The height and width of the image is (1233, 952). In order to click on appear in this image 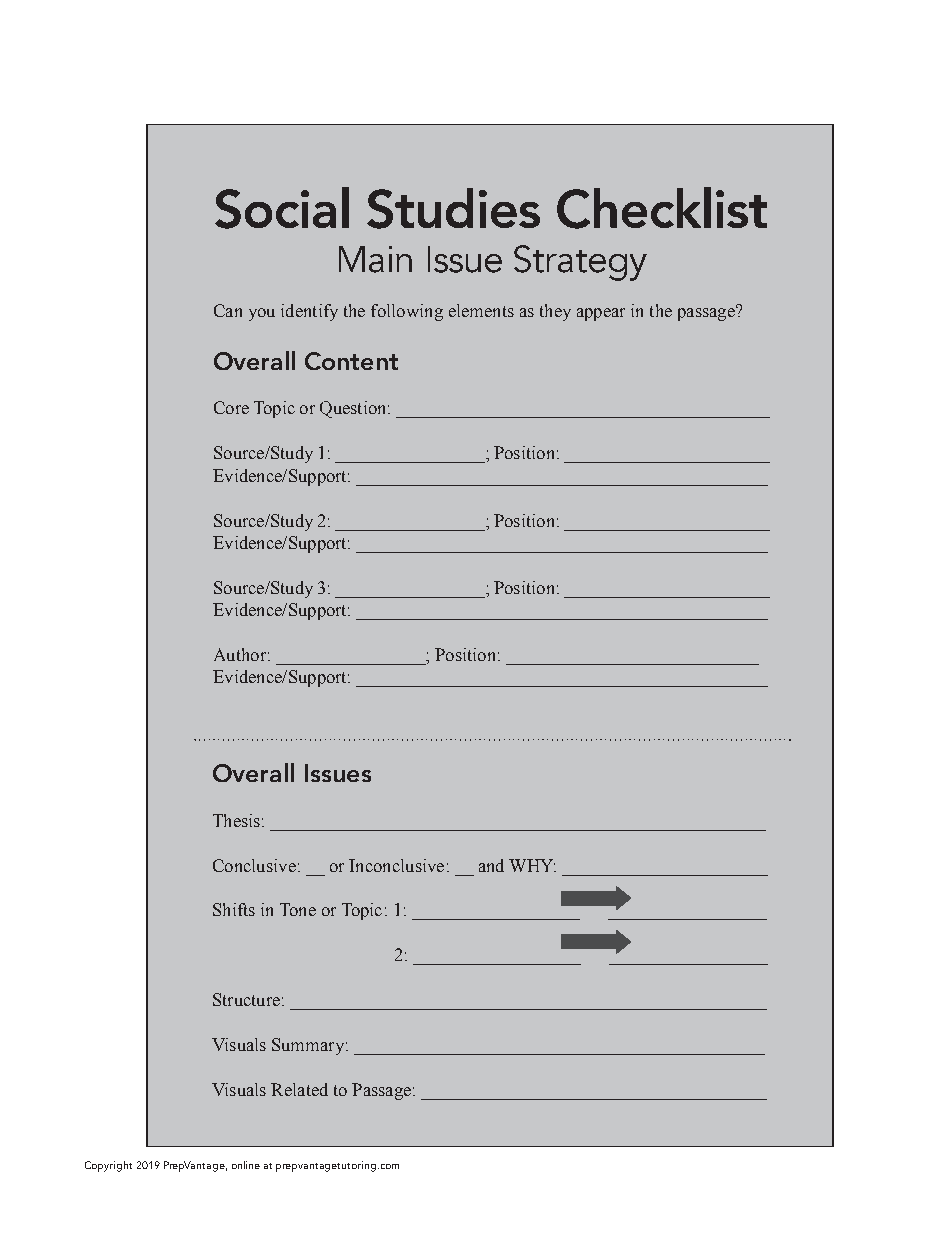, I will do `click(601, 314)`.
